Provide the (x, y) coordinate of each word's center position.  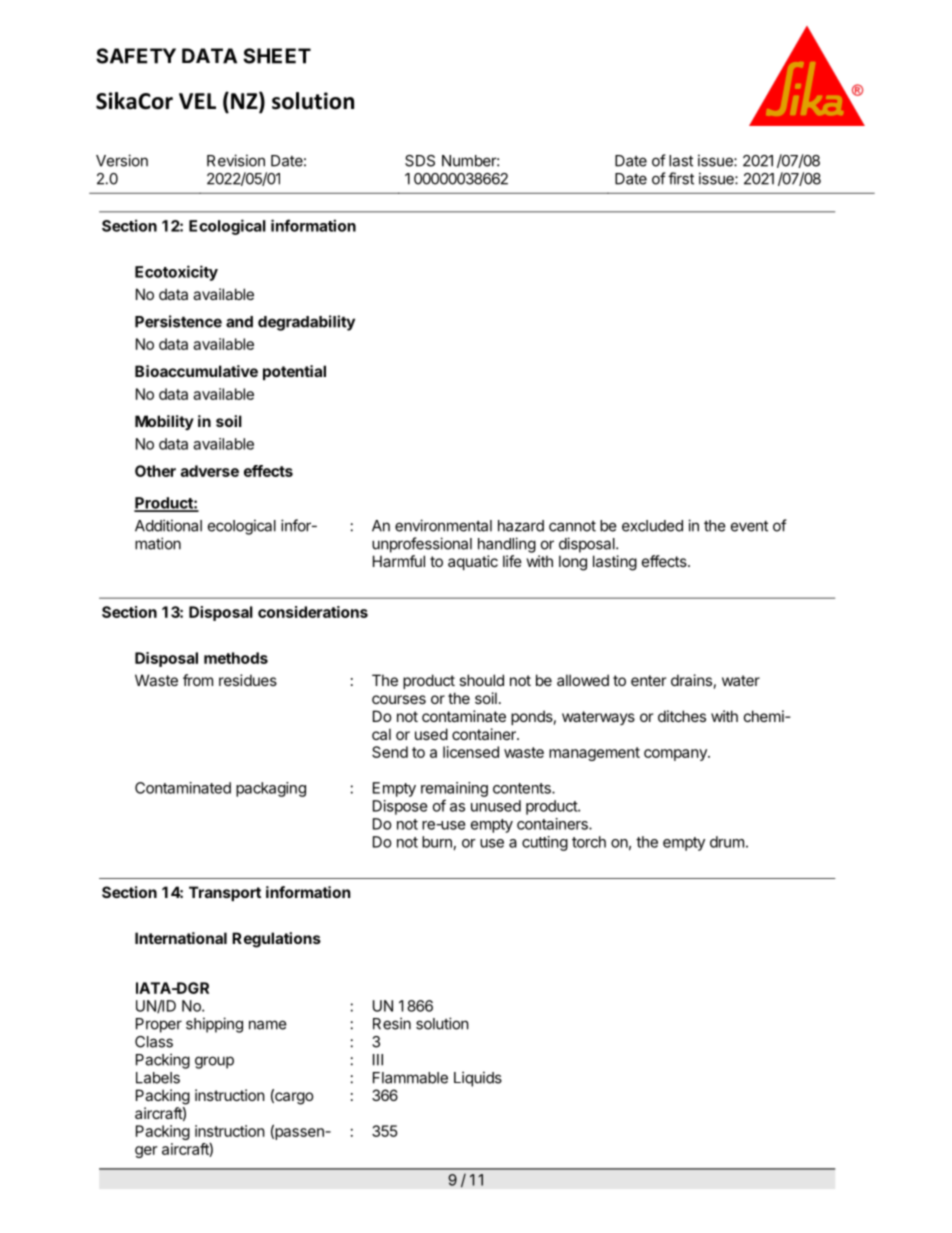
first (681, 178)
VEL (197, 101)
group (214, 1062)
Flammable (410, 1078)
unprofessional (422, 545)
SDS (420, 161)
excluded (652, 526)
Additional (168, 525)
